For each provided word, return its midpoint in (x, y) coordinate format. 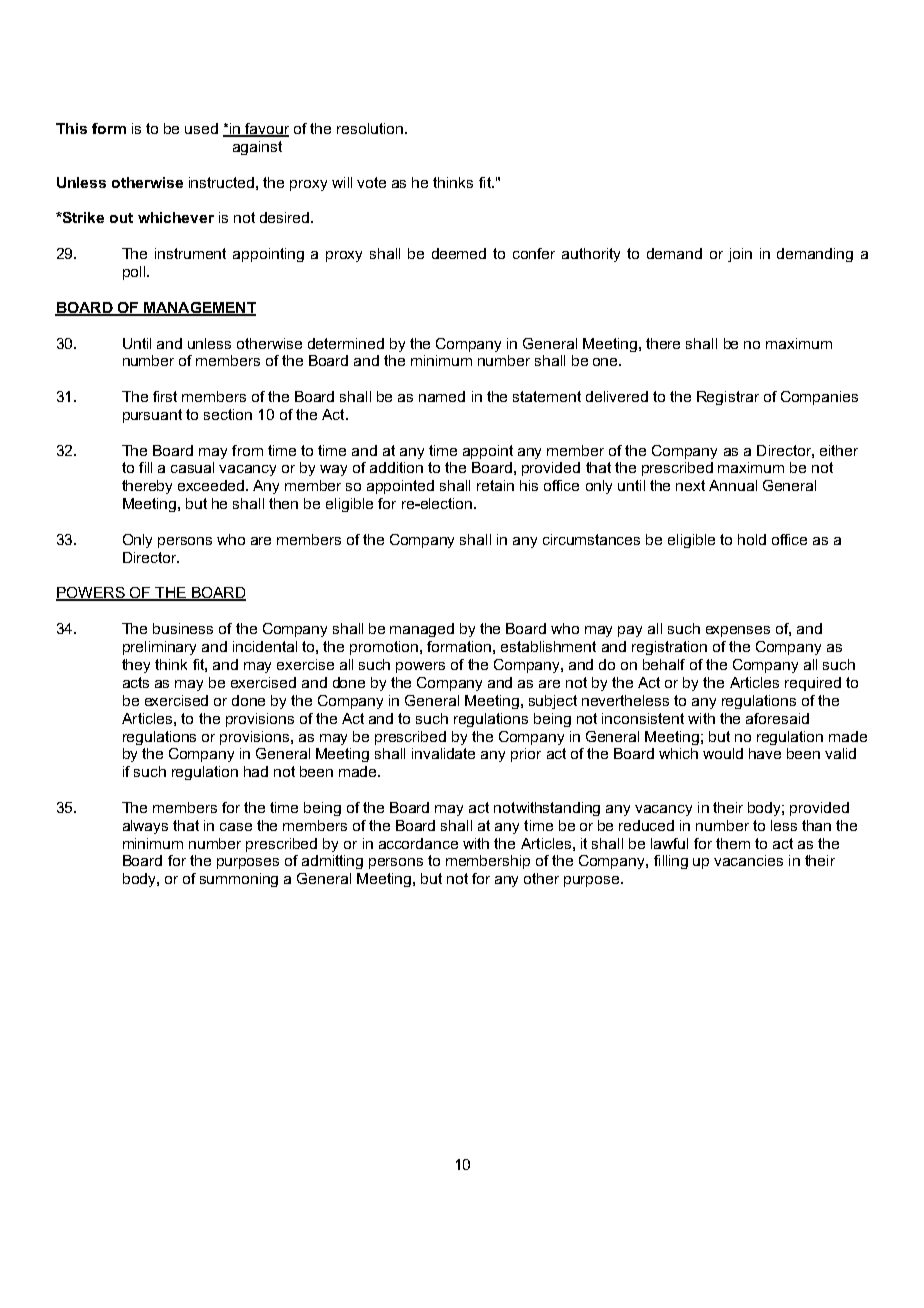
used (201, 128)
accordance (418, 843)
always (145, 827)
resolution (370, 128)
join (740, 255)
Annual (733, 485)
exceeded (212, 485)
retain (495, 485)
